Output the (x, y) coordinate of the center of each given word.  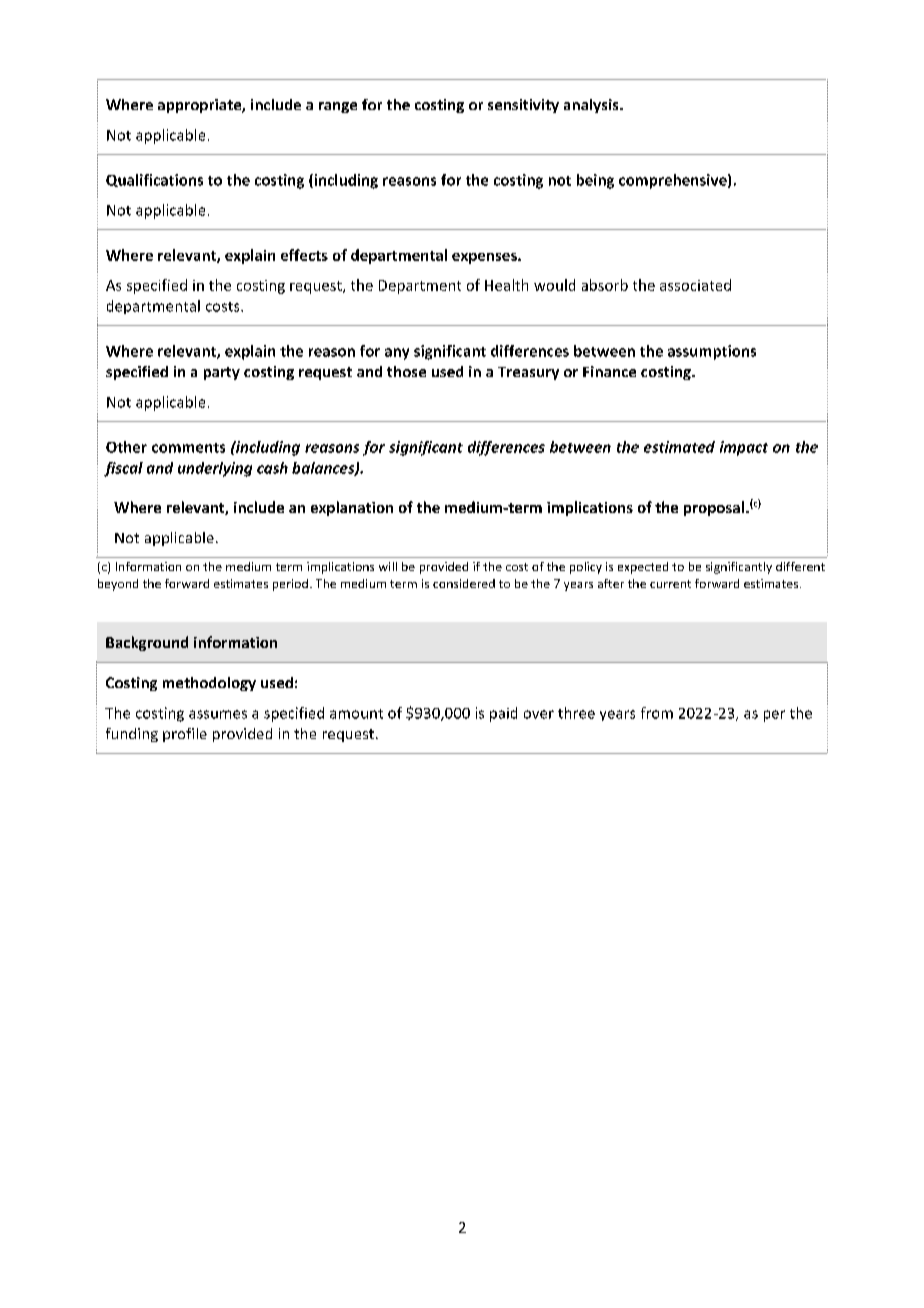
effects (304, 255)
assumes (218, 714)
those (406, 371)
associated (695, 285)
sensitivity (523, 106)
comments (188, 448)
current (670, 584)
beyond (118, 585)
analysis (592, 106)
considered (464, 583)
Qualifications (154, 180)
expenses (485, 258)
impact (744, 448)
